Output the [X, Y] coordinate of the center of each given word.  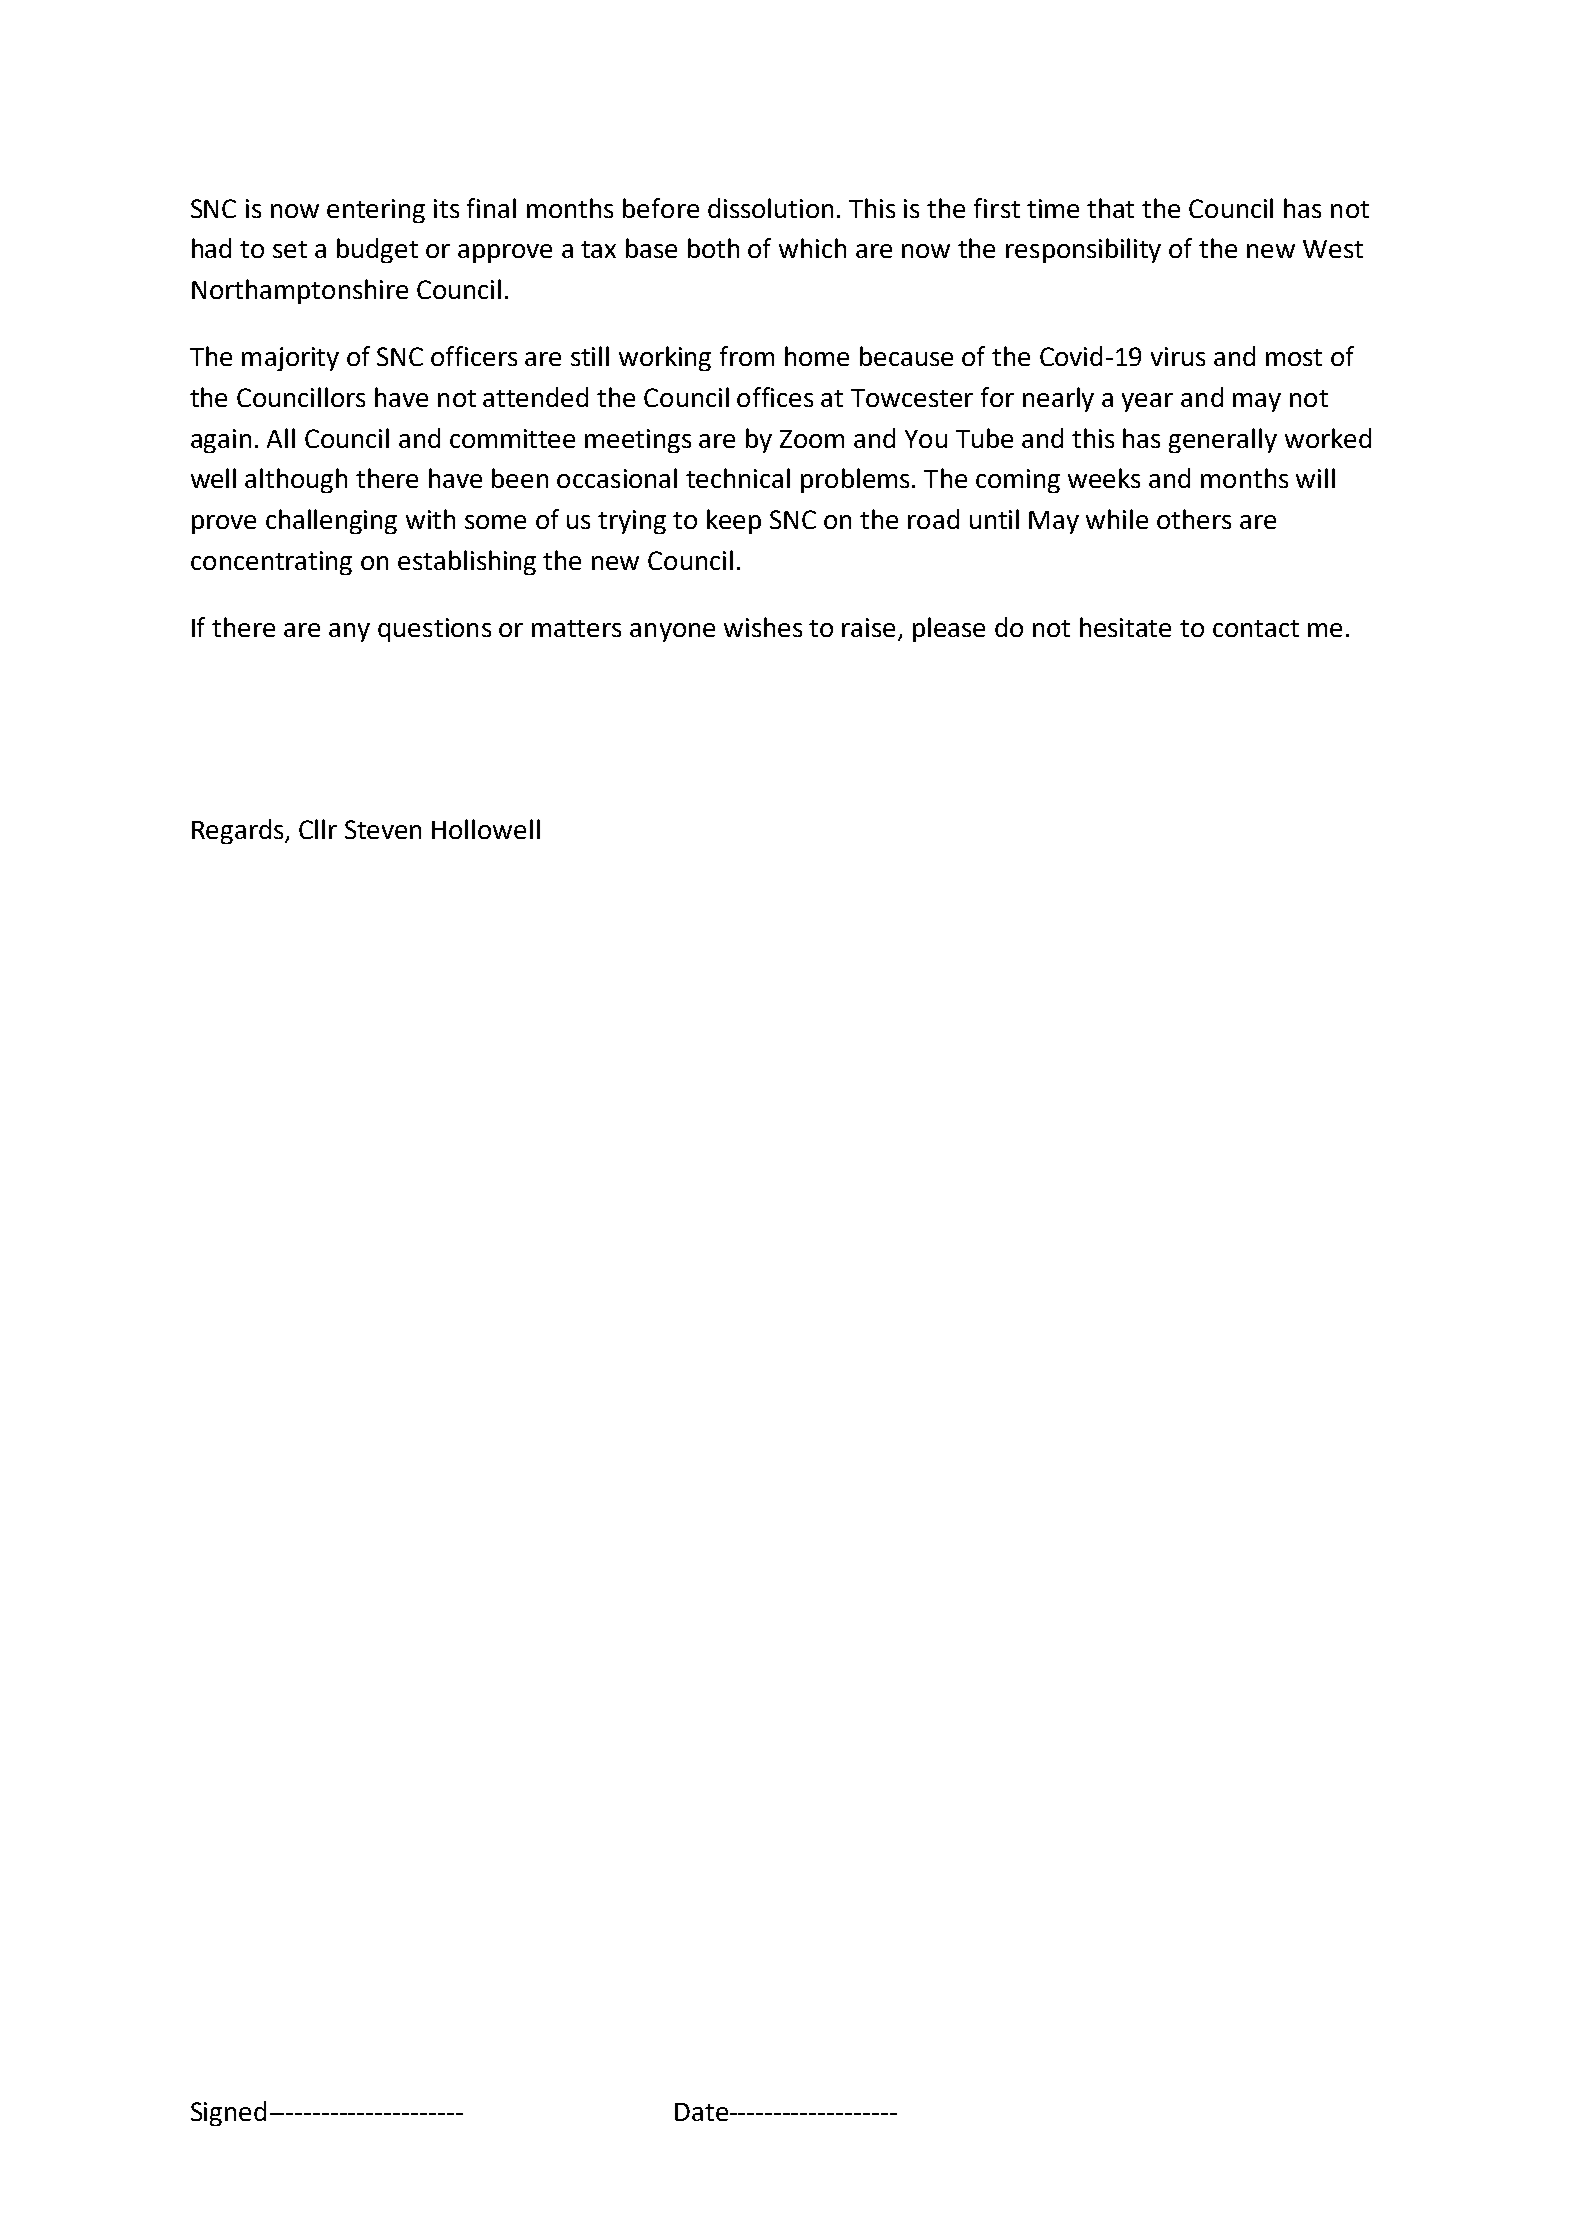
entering [376, 211]
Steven [383, 829]
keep [734, 521]
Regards [239, 831]
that [1110, 208]
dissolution [770, 208]
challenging [331, 521]
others [1194, 519]
